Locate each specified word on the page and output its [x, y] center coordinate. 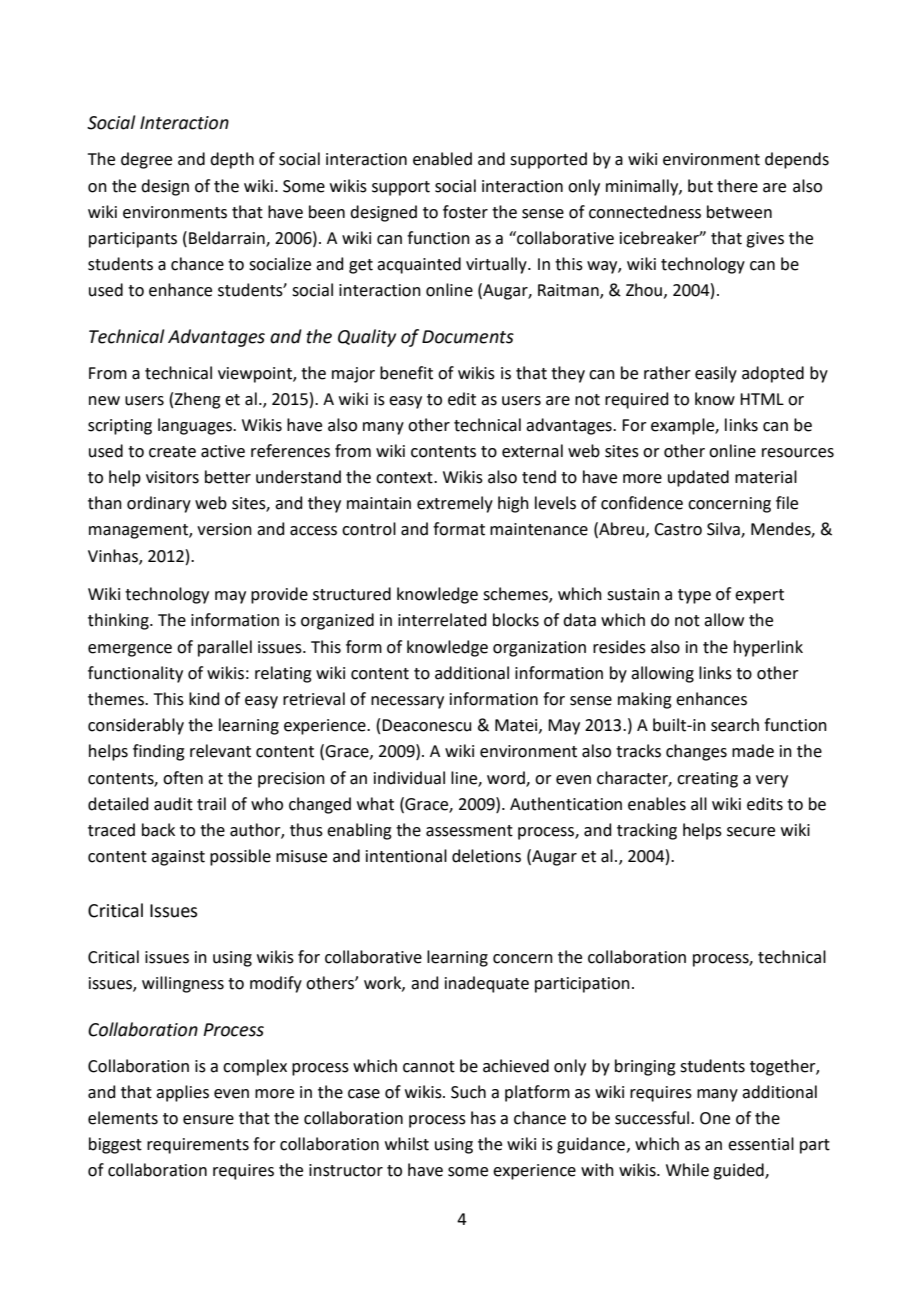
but [700, 186]
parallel [225, 648]
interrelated [442, 620]
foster [465, 212]
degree [146, 160]
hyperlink [768, 648]
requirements [198, 1146]
